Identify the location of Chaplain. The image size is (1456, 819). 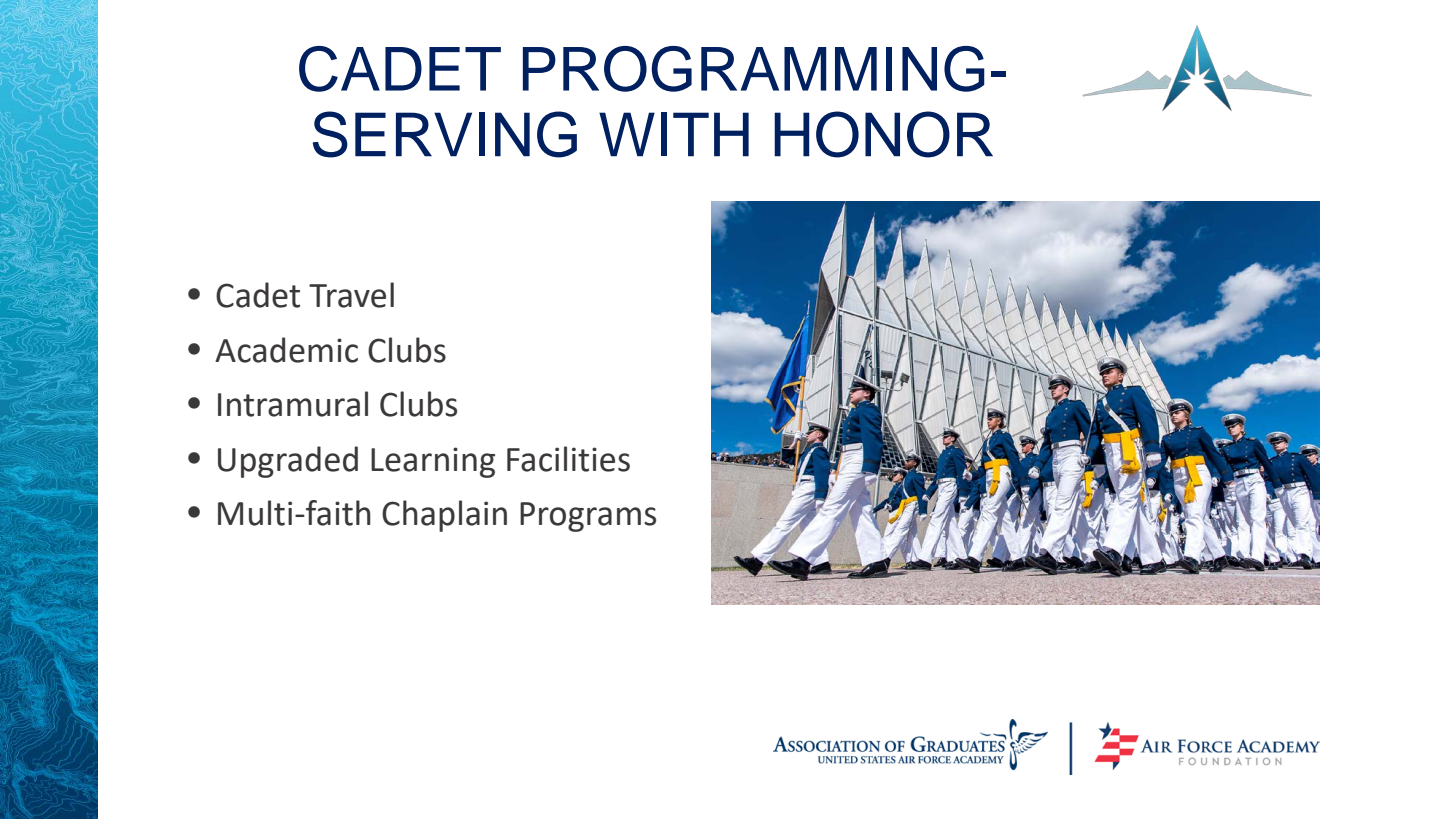
(444, 516).
